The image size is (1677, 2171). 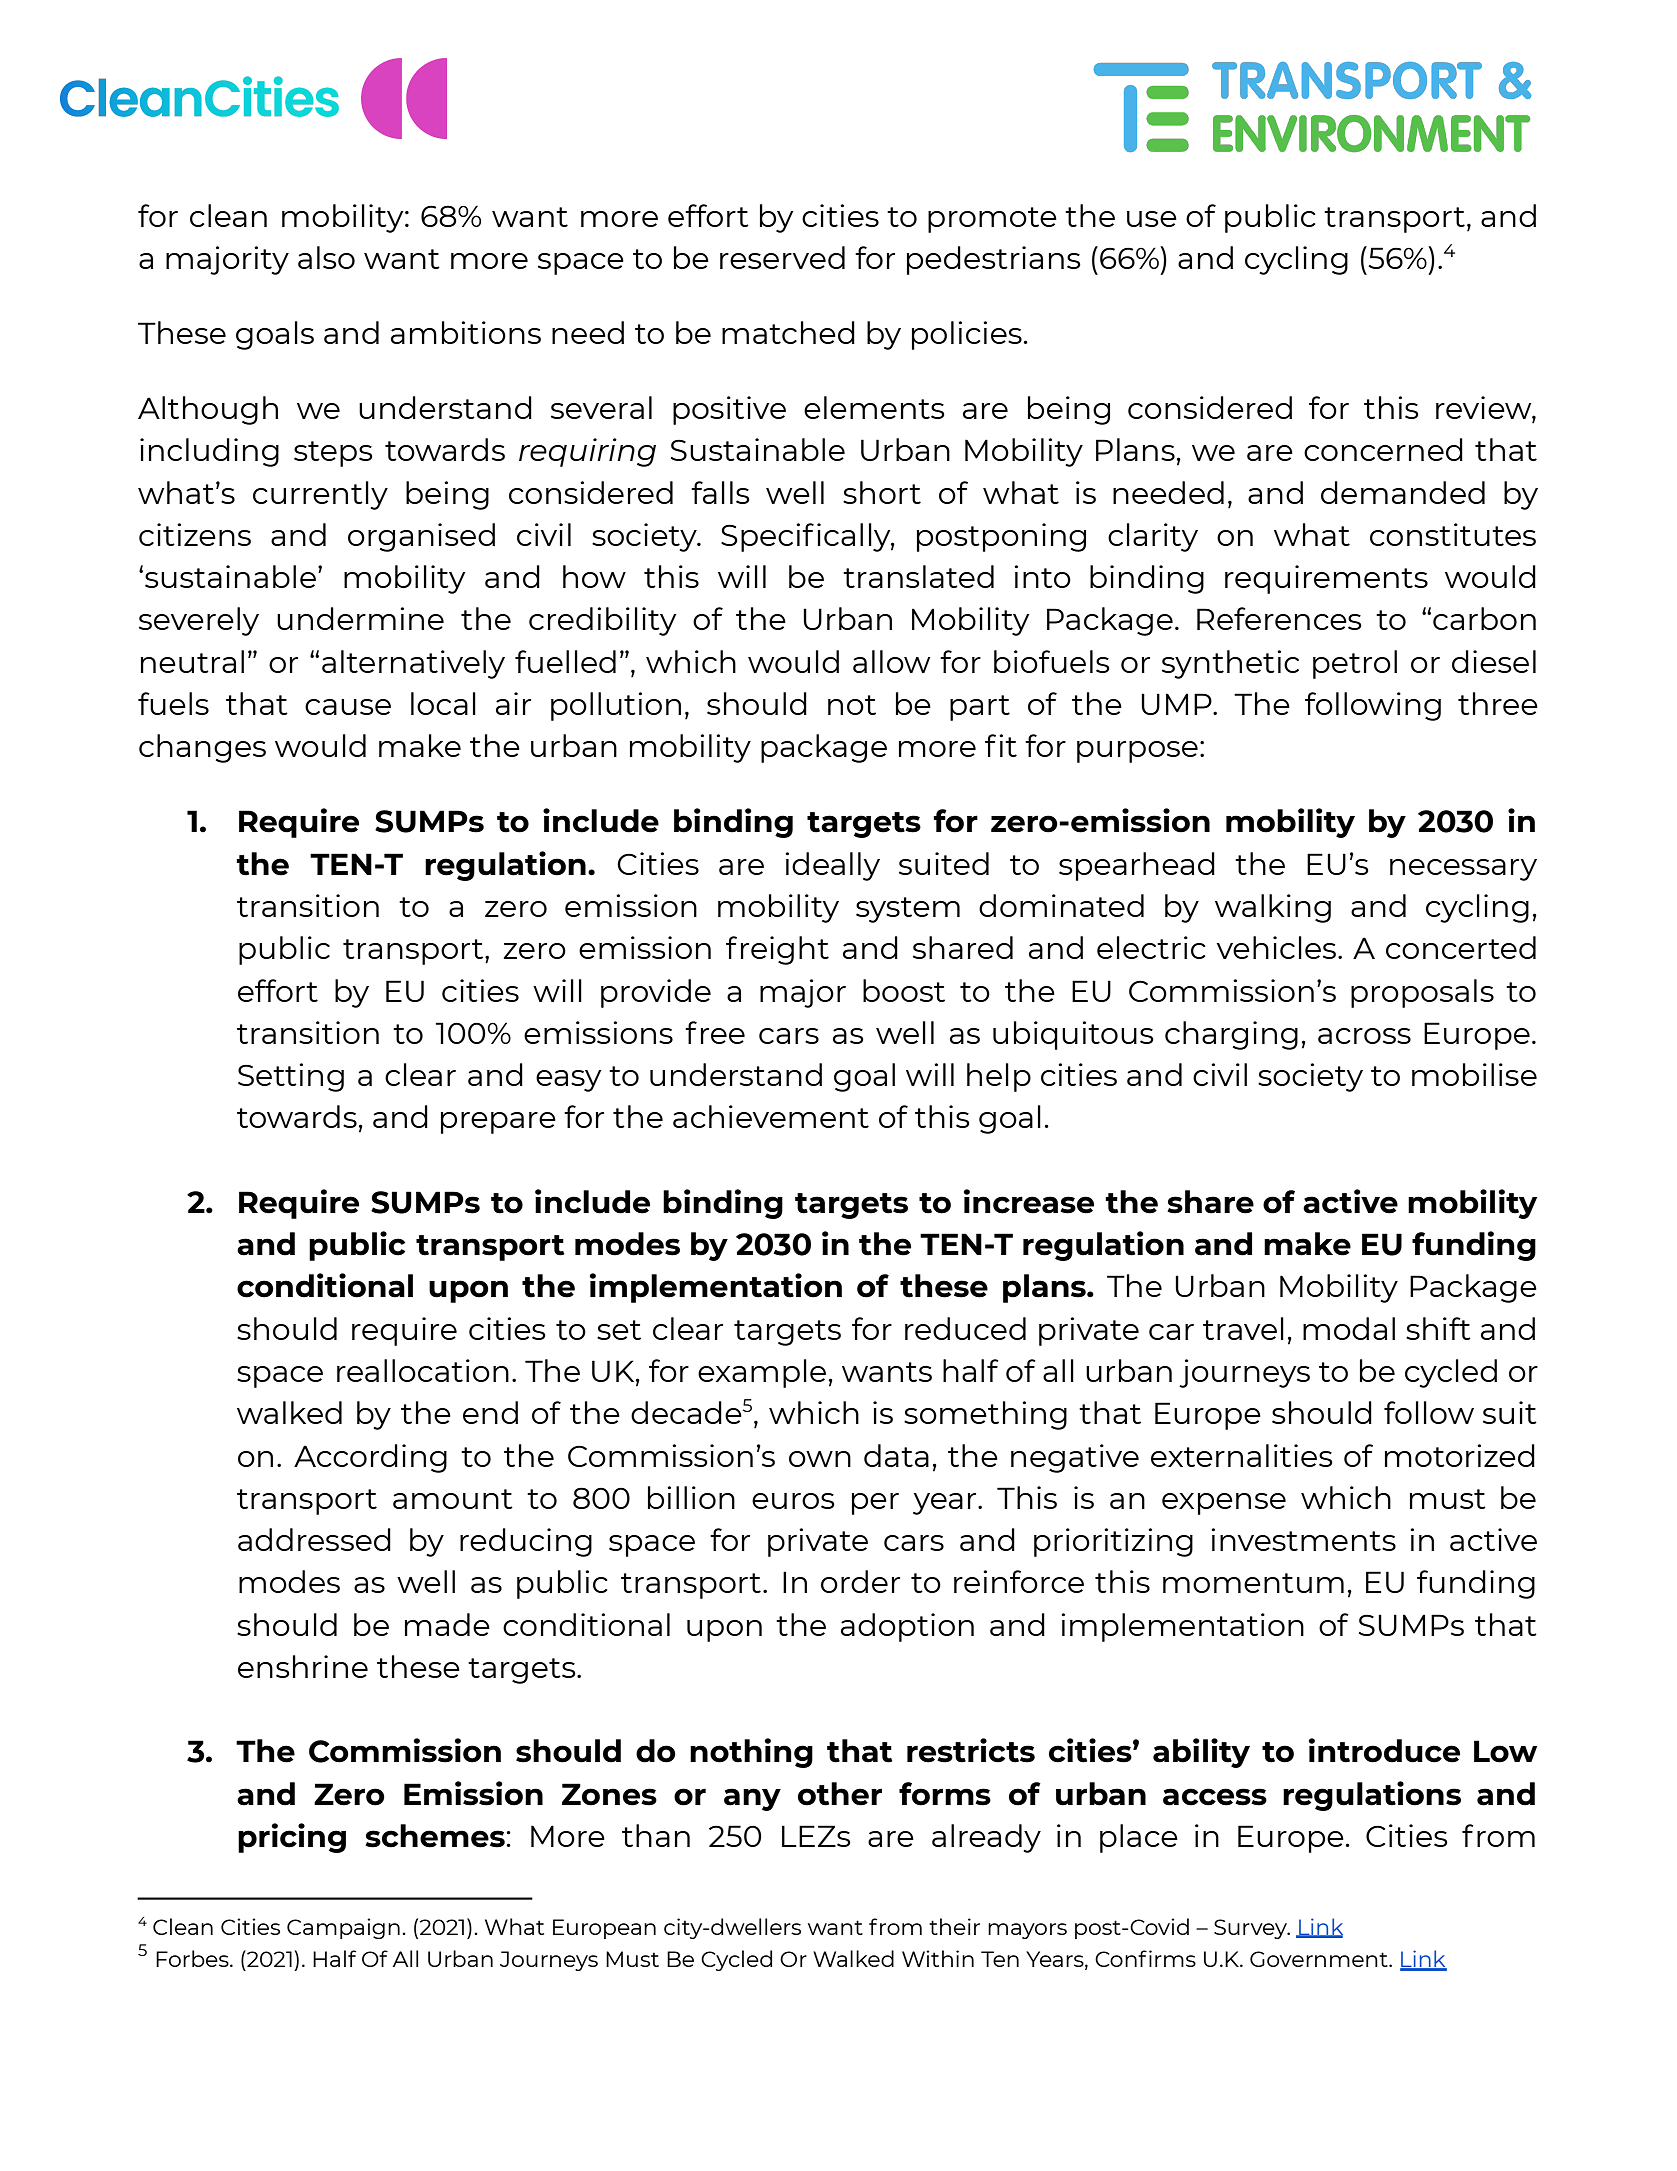 What do you see at coordinates (1320, 1959) in the image?
I see `Government` at bounding box center [1320, 1959].
